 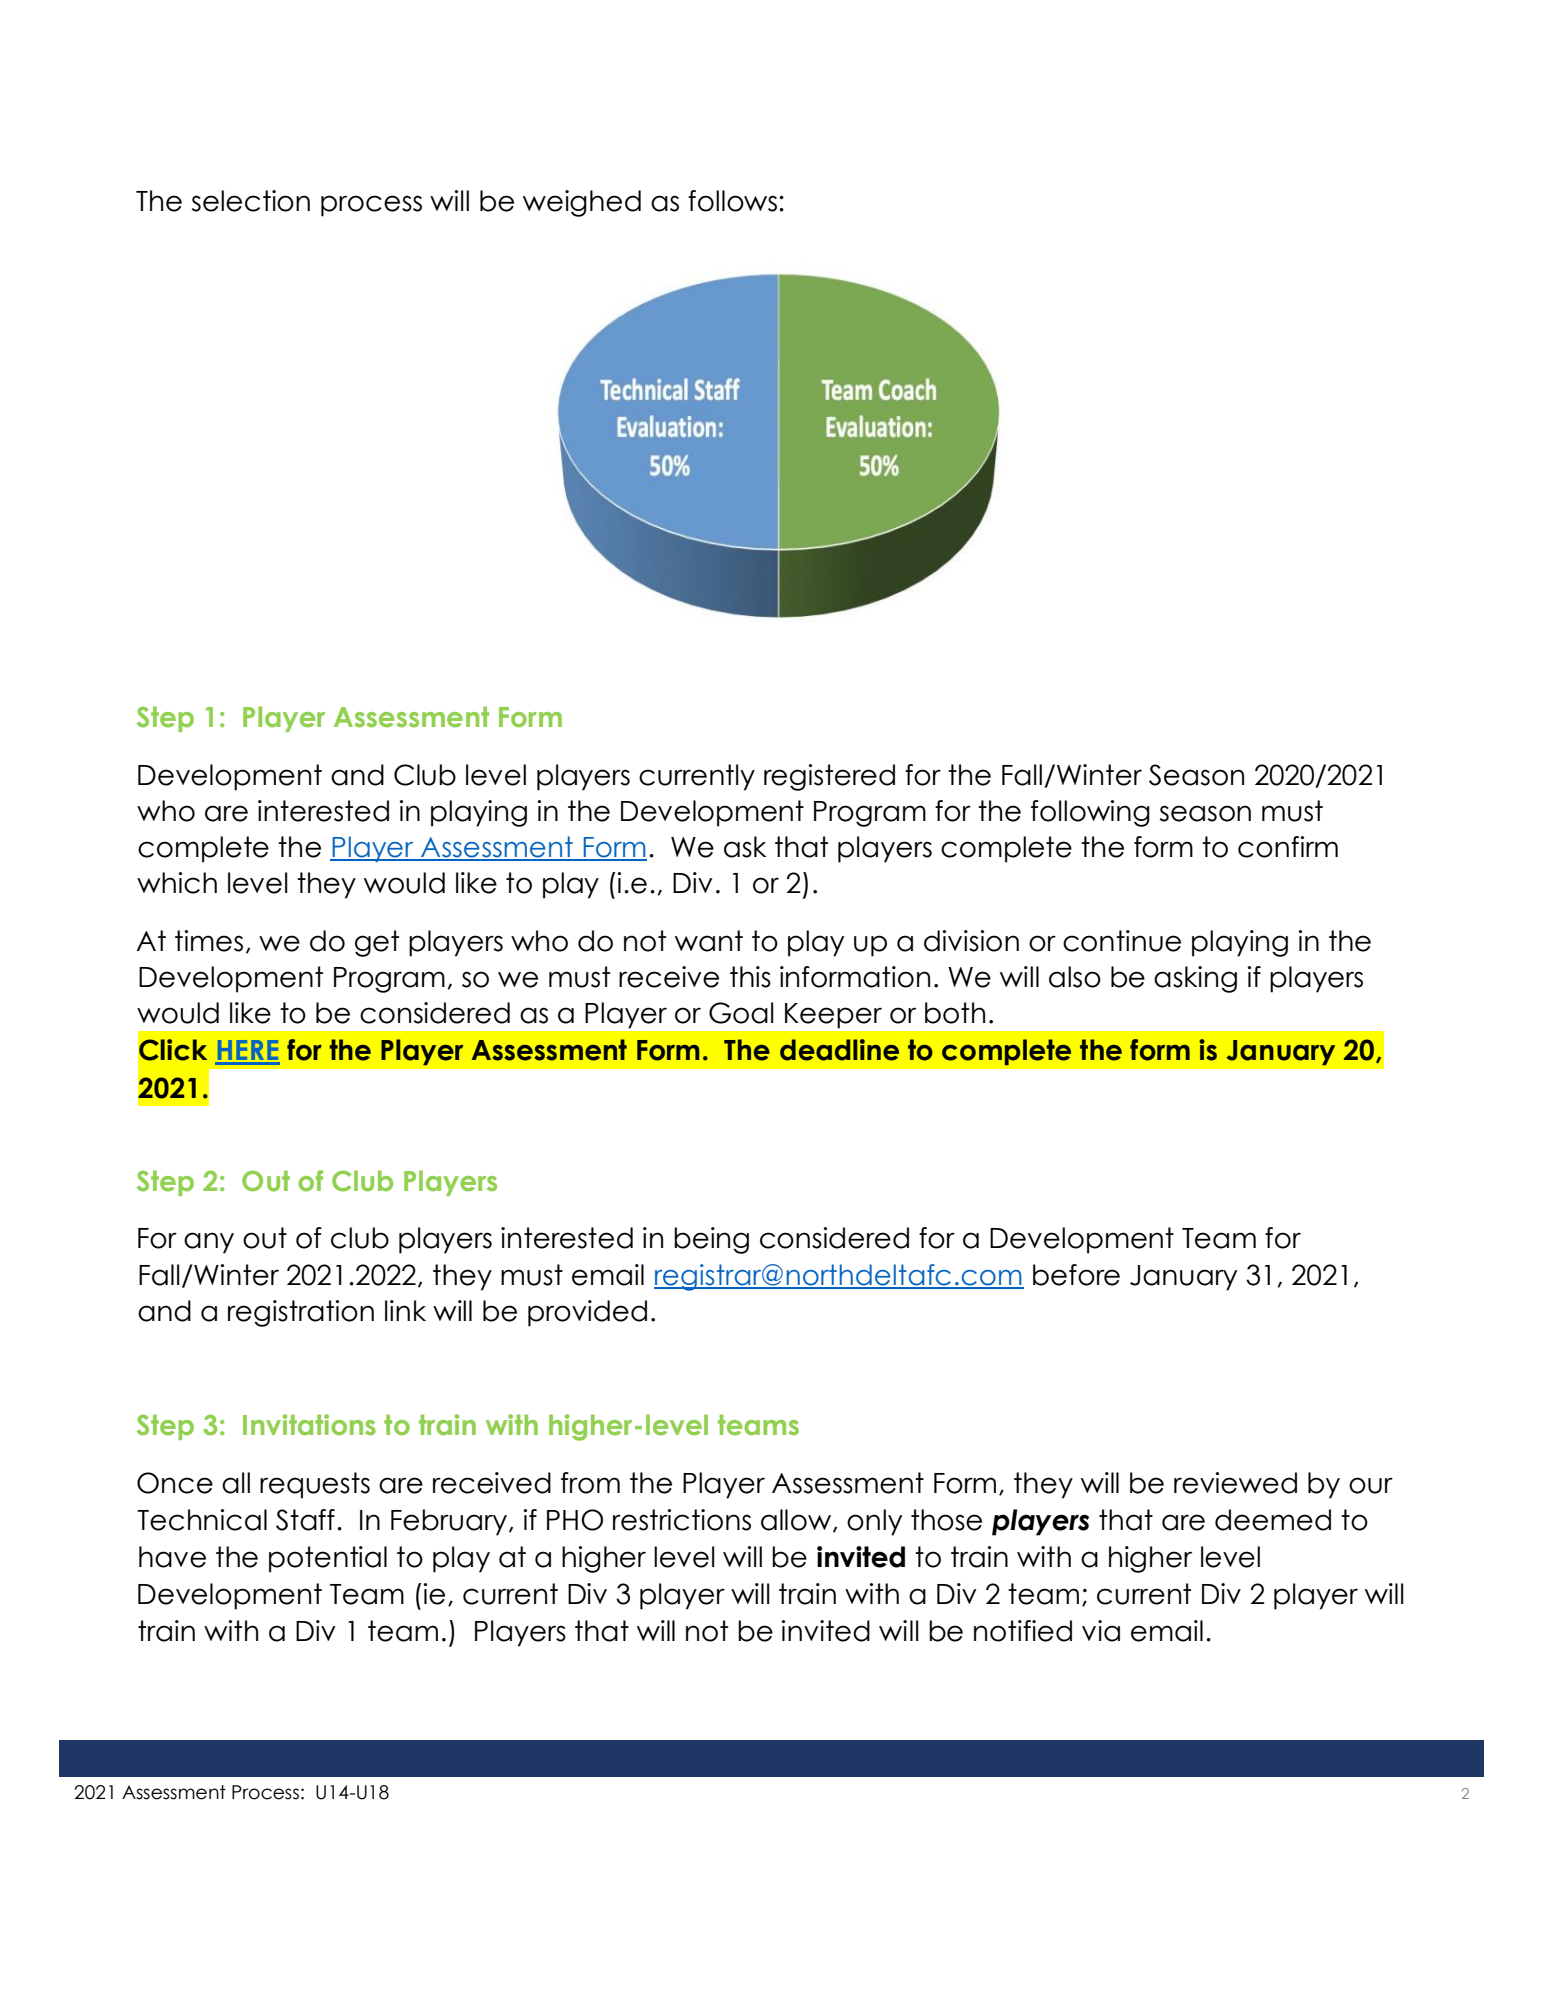 I want to click on asking, so click(x=1195, y=979).
